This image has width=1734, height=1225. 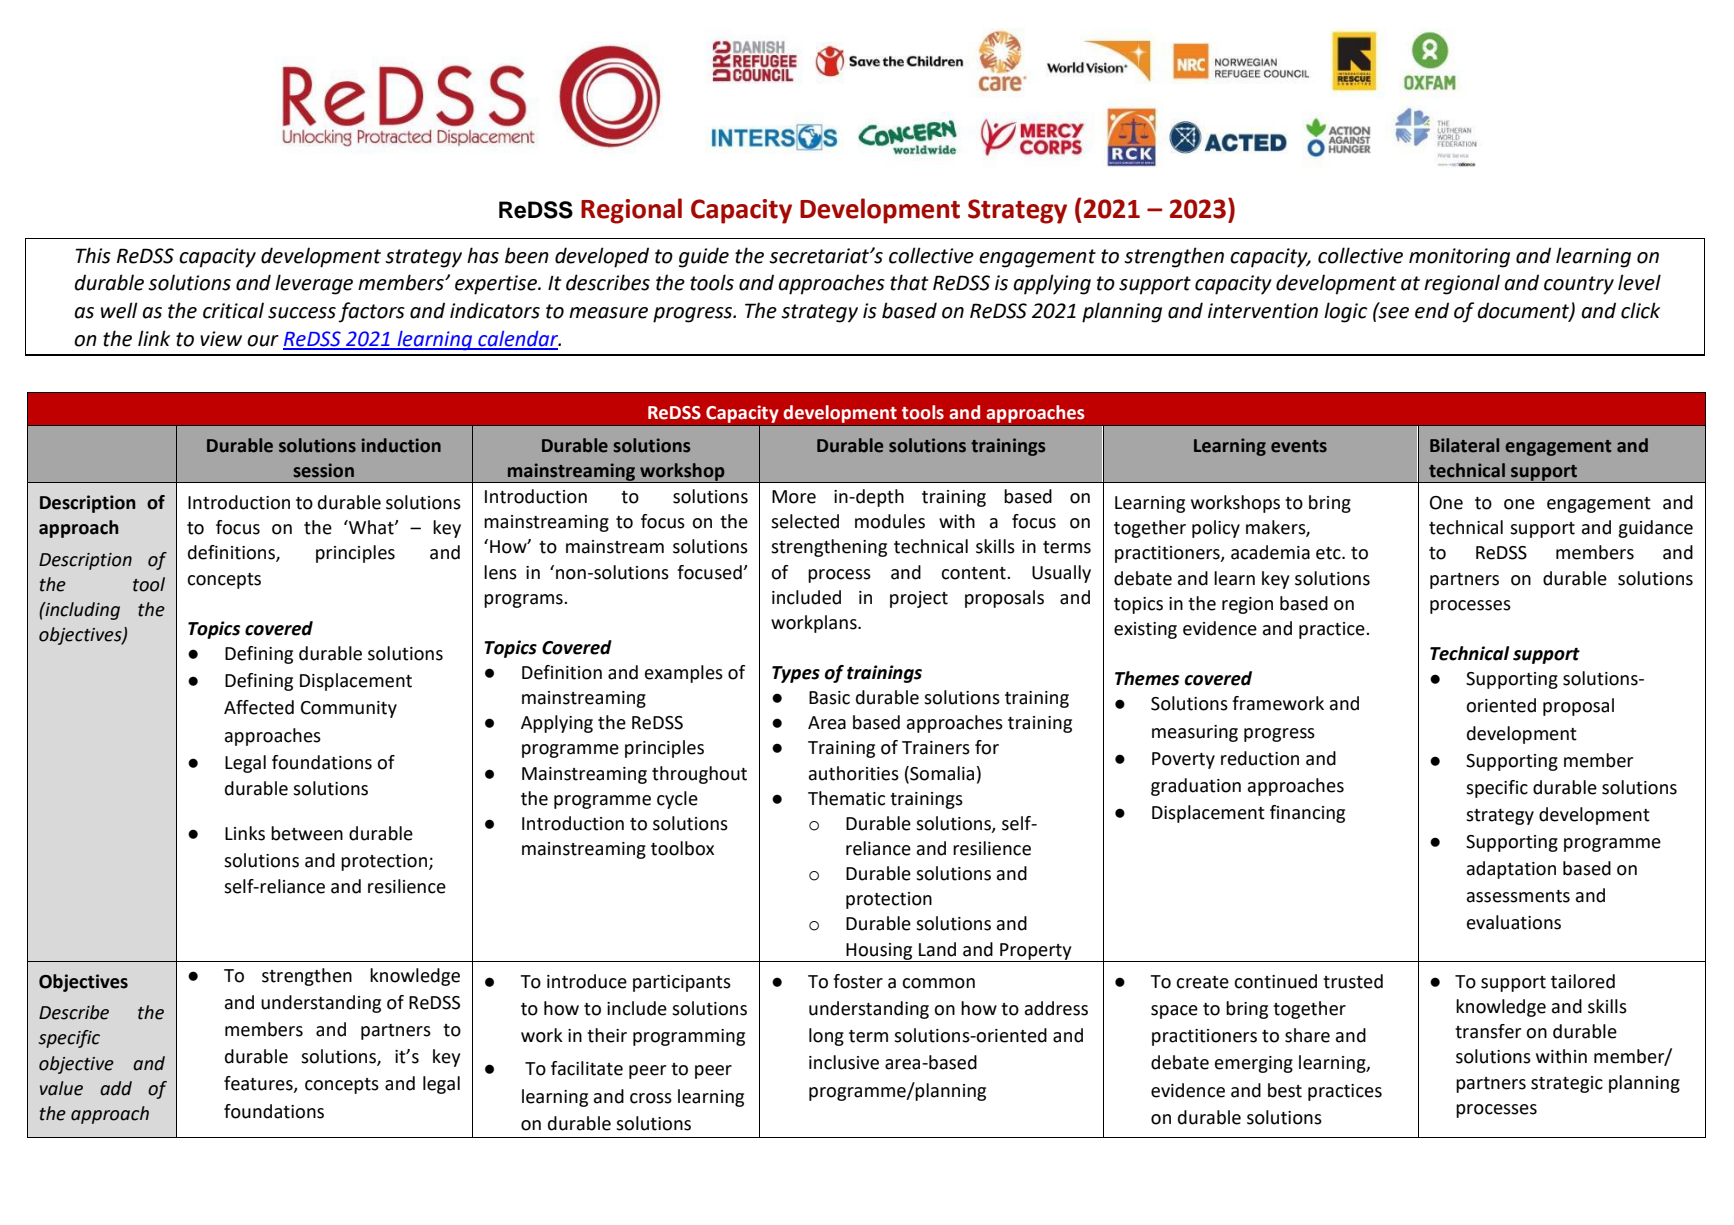 What do you see at coordinates (844, 1062) in the image?
I see `inclusive` at bounding box center [844, 1062].
